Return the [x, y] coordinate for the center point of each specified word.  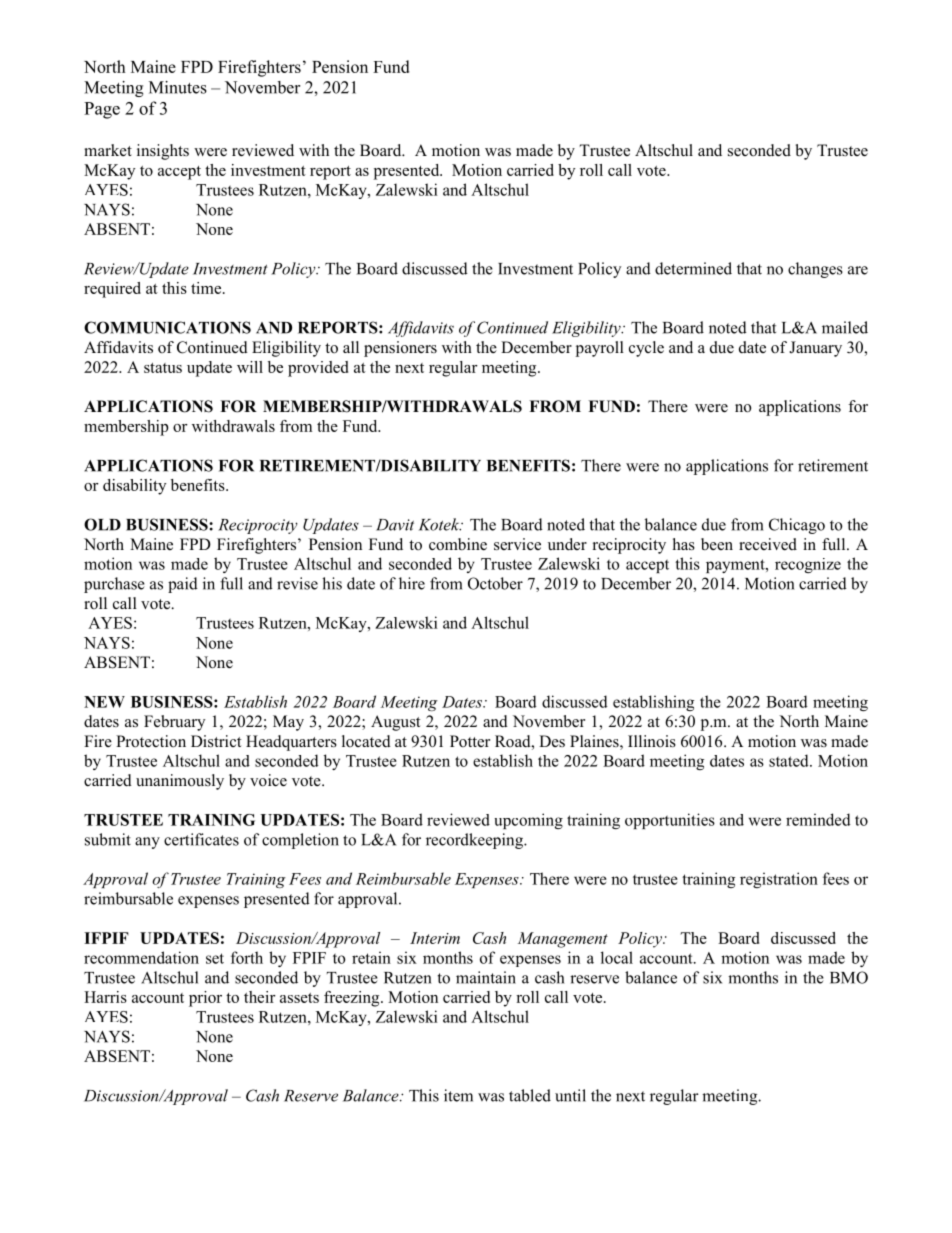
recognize [808, 565]
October [495, 583]
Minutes [178, 87]
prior [205, 999]
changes [815, 270]
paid [183, 585]
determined [693, 268]
